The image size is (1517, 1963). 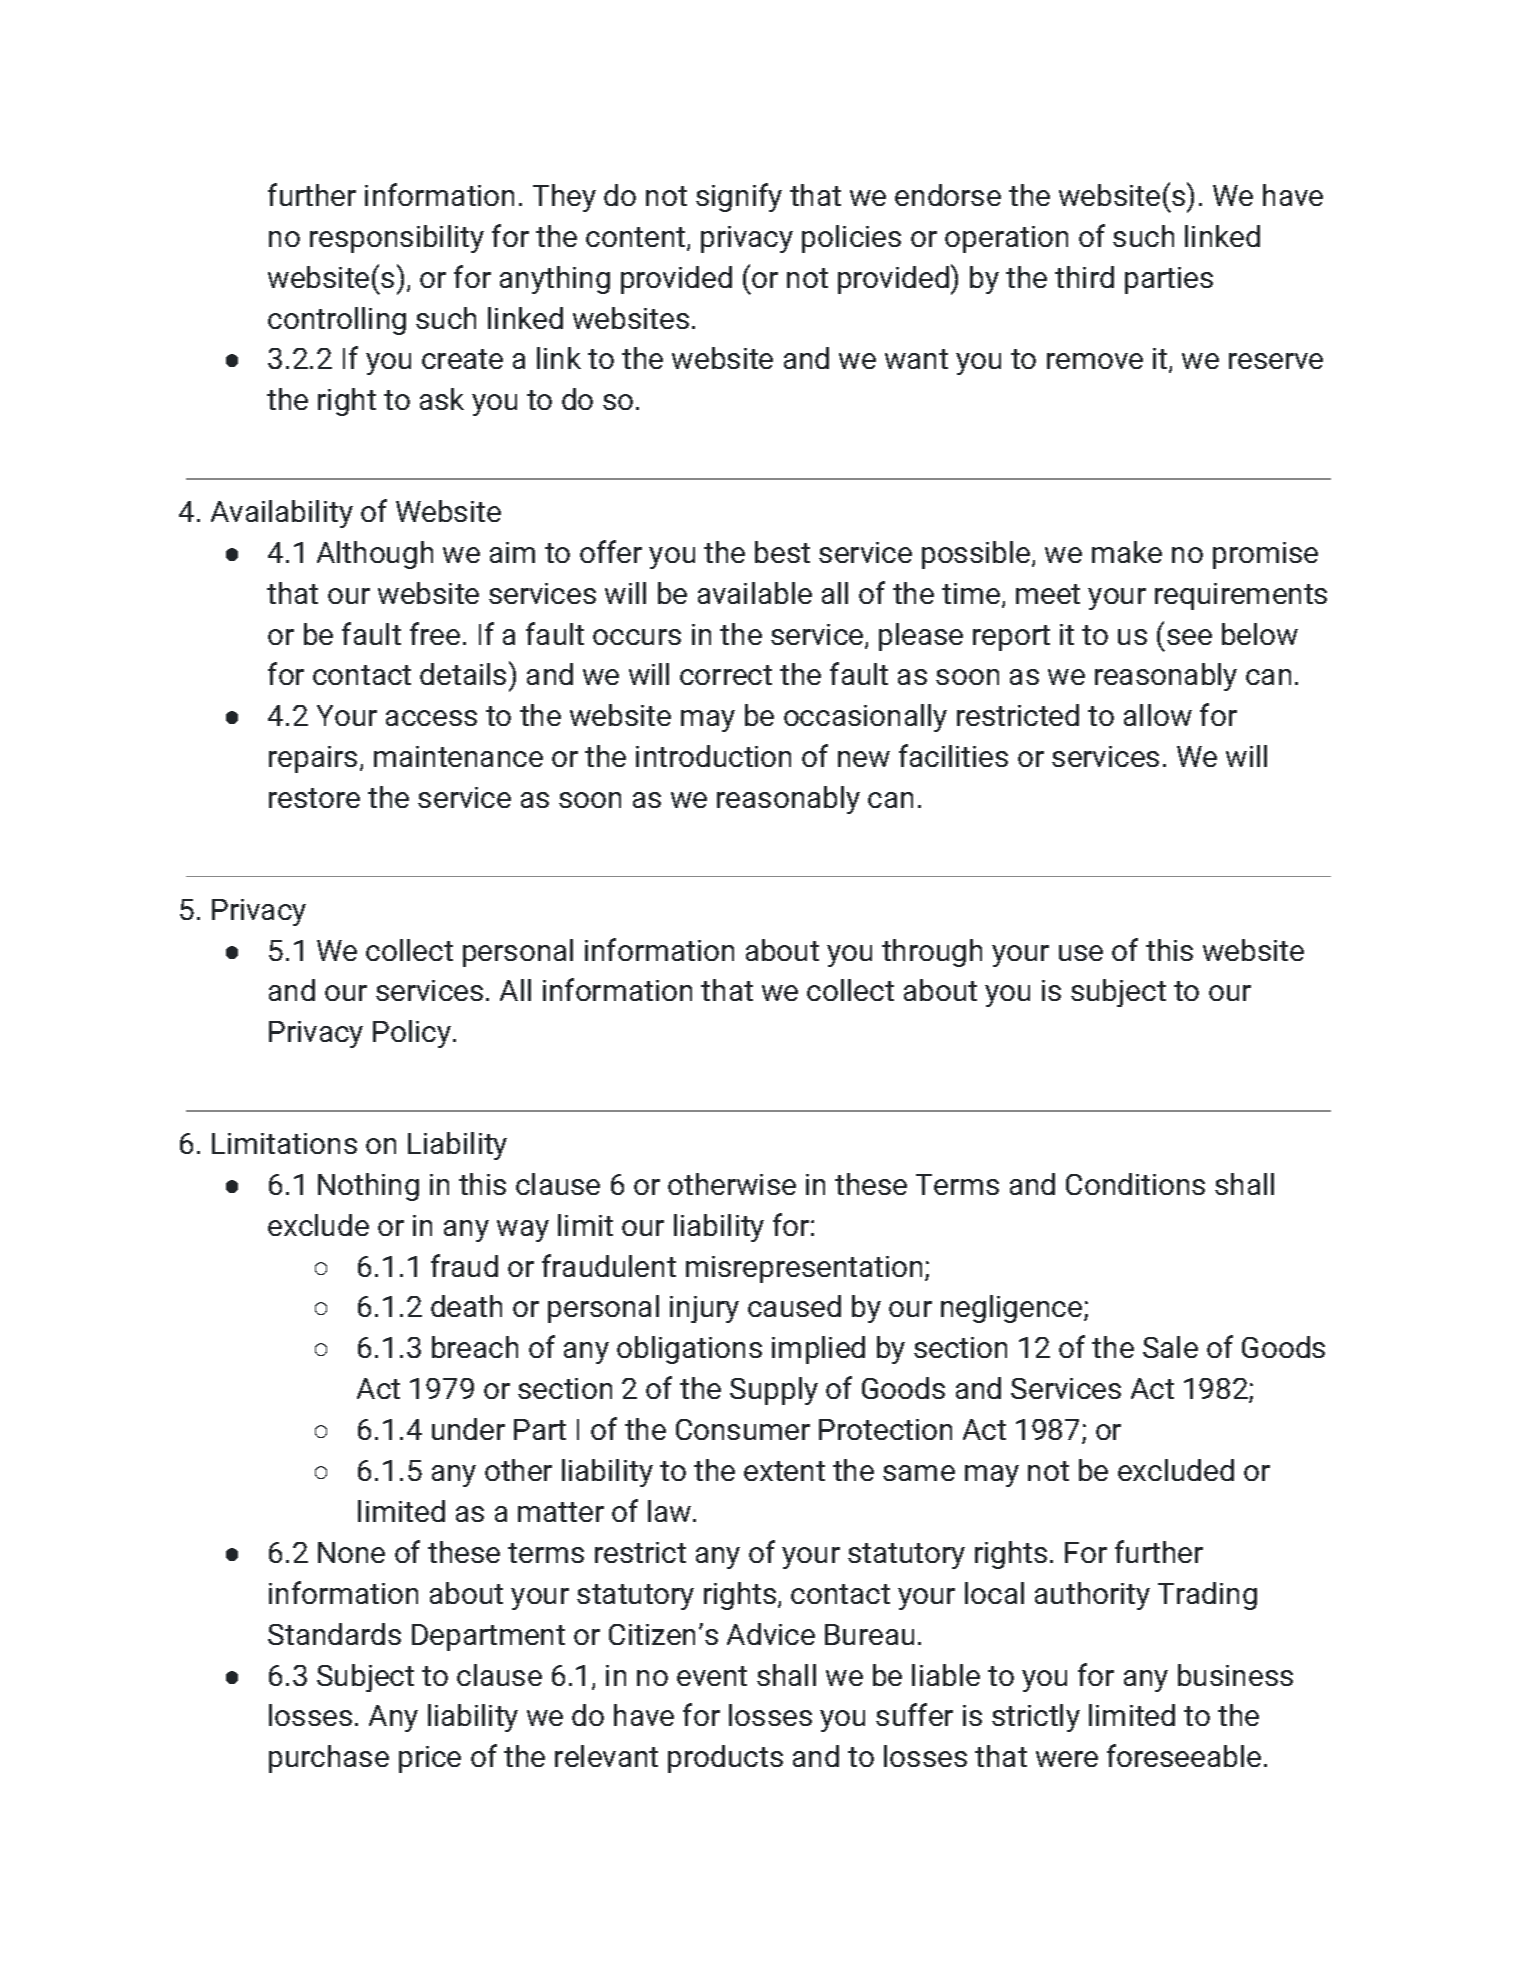 I want to click on Conditions, so click(x=1135, y=1184).
